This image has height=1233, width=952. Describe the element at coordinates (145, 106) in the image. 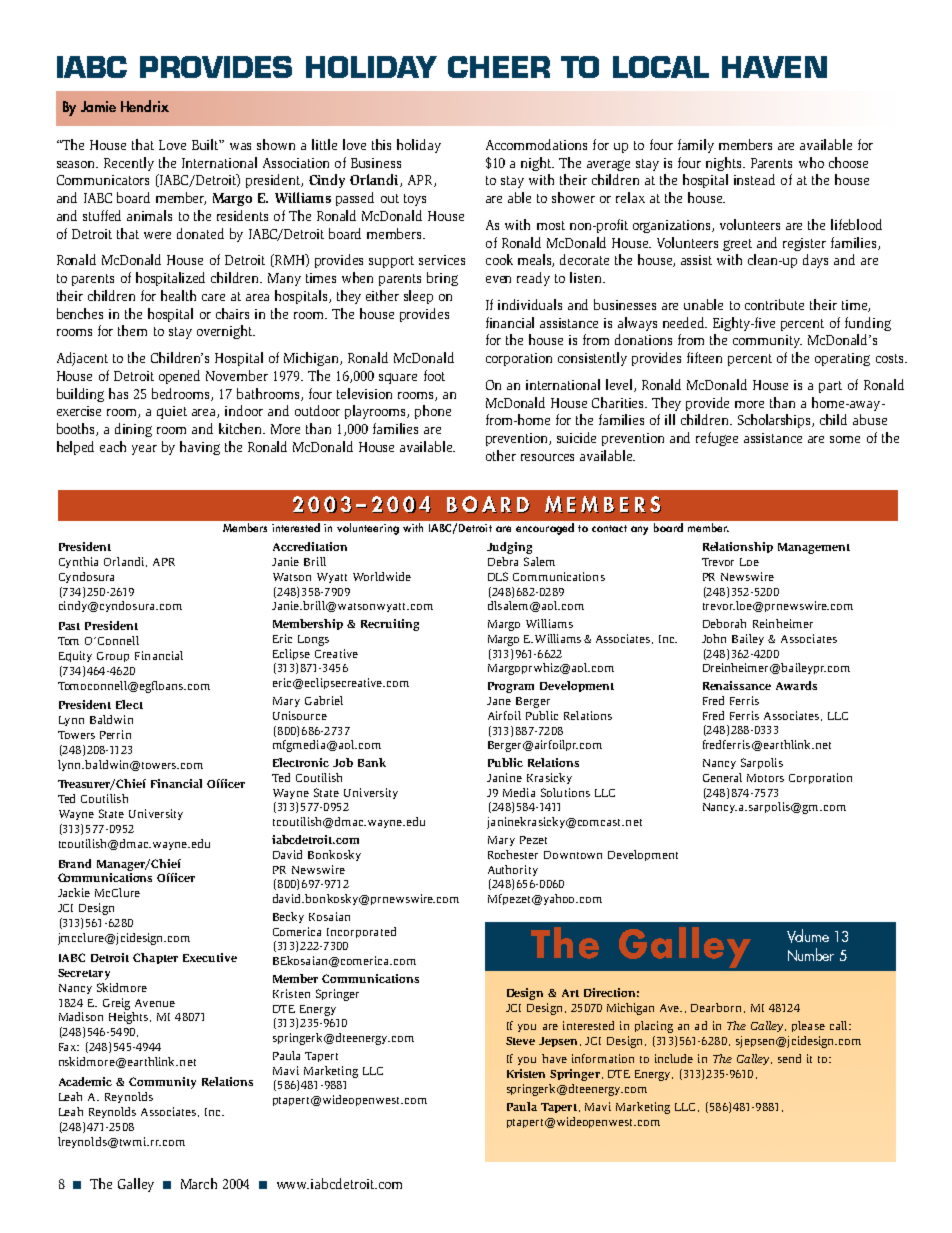

I see `Hendrix` at that location.
